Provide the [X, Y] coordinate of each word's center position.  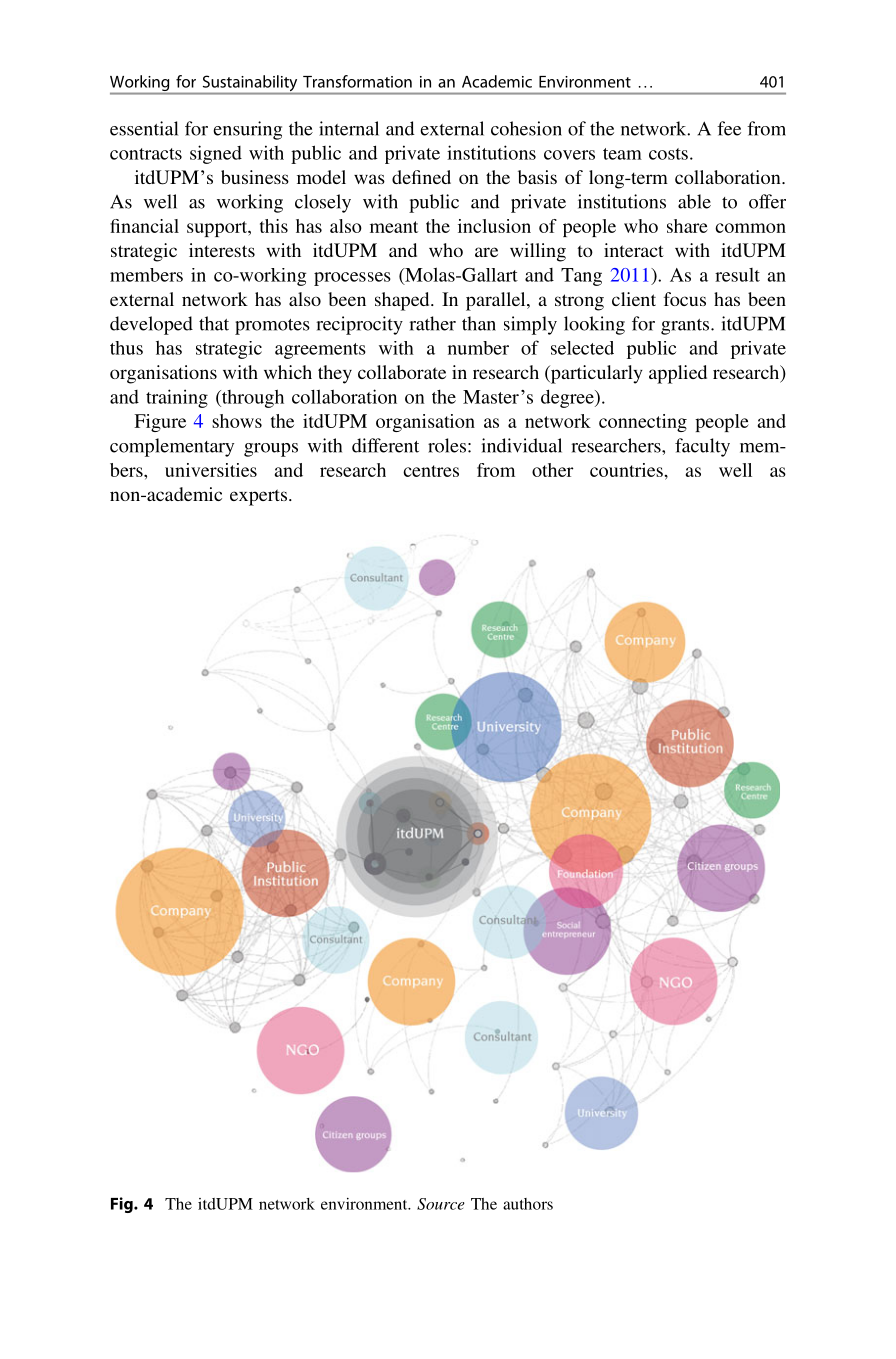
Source [441, 1204]
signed [216, 154]
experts [258, 497]
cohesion [526, 128]
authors [528, 1204]
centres [431, 471]
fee [729, 128]
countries [627, 470]
